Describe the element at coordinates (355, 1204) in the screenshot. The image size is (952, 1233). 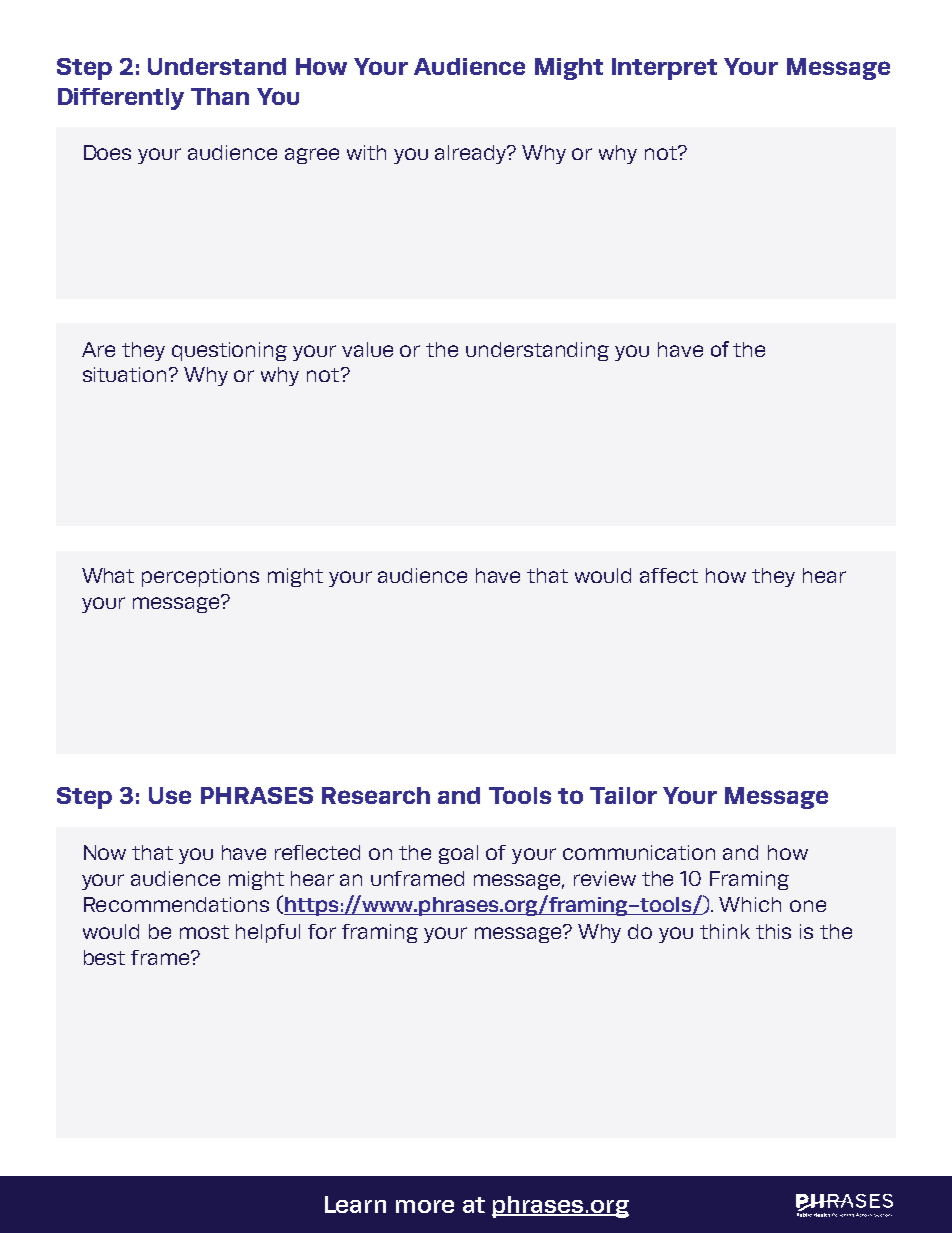
I see `Learn` at that location.
